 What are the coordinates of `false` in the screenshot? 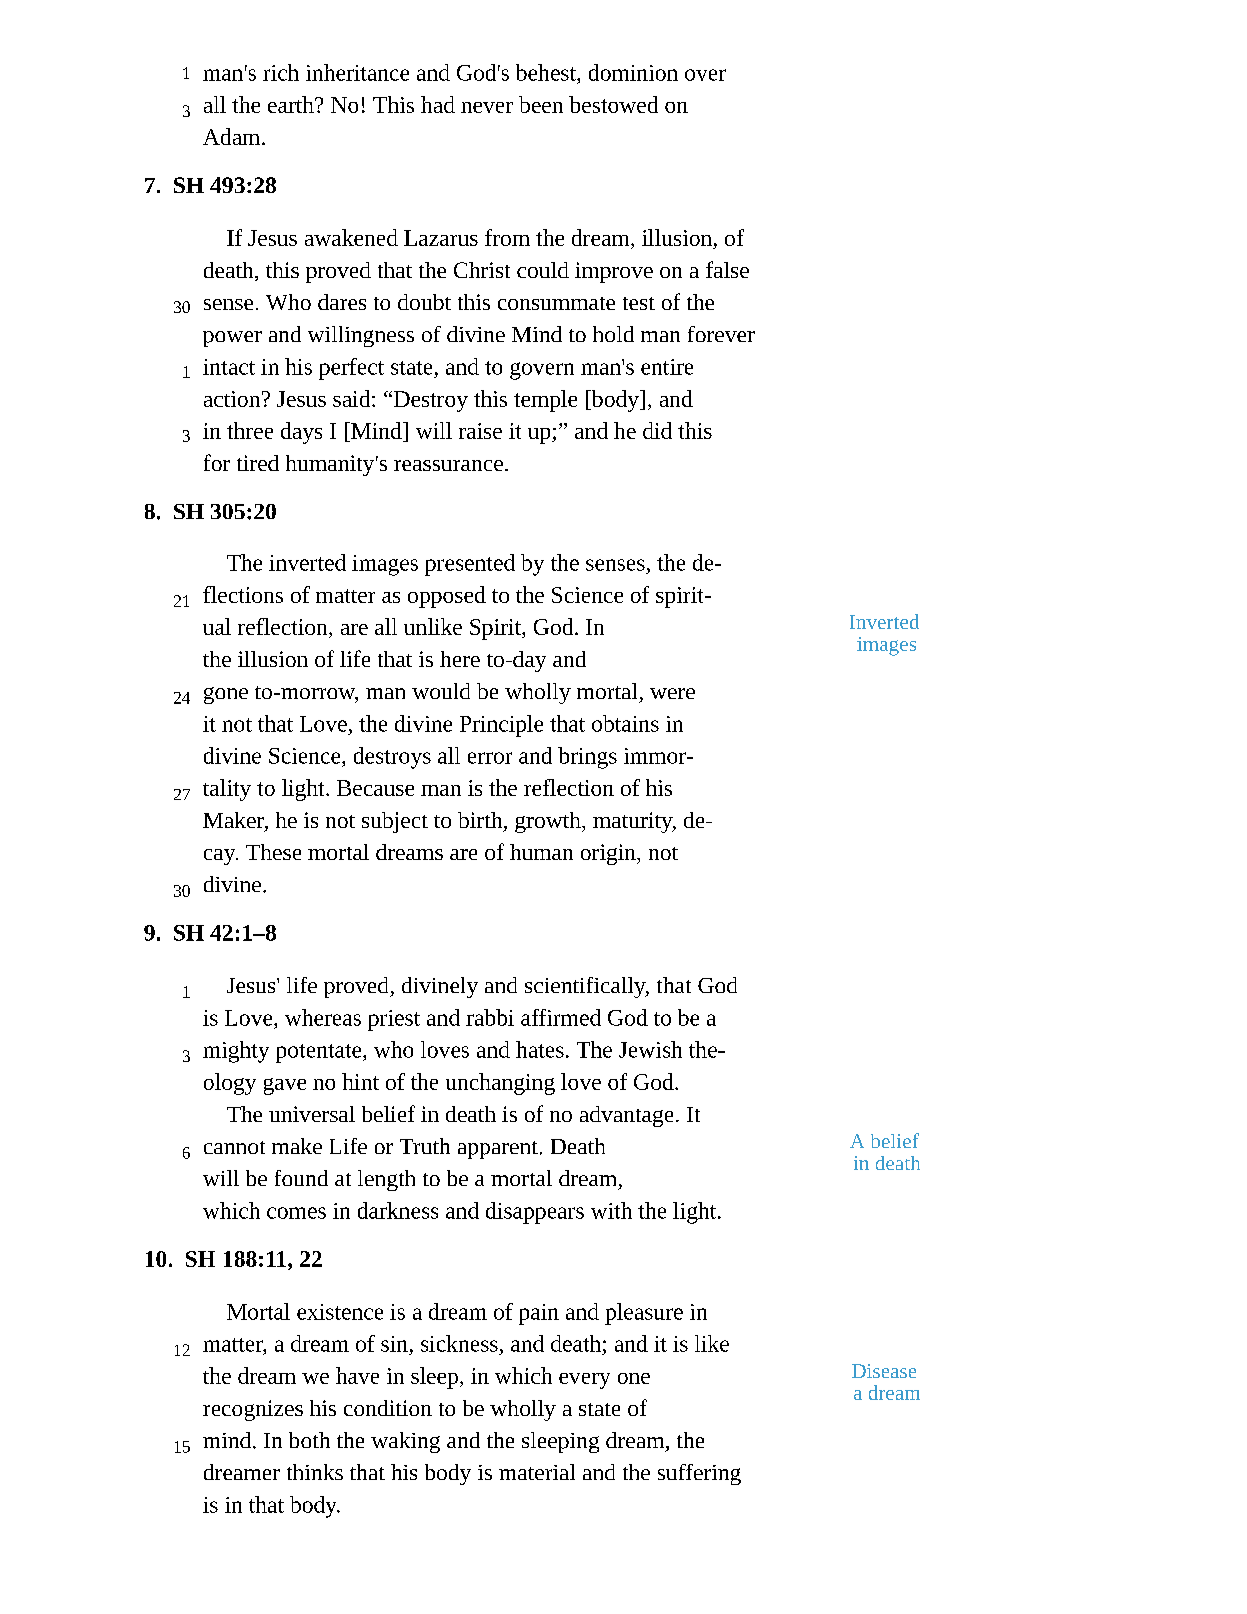 It's located at (727, 269).
